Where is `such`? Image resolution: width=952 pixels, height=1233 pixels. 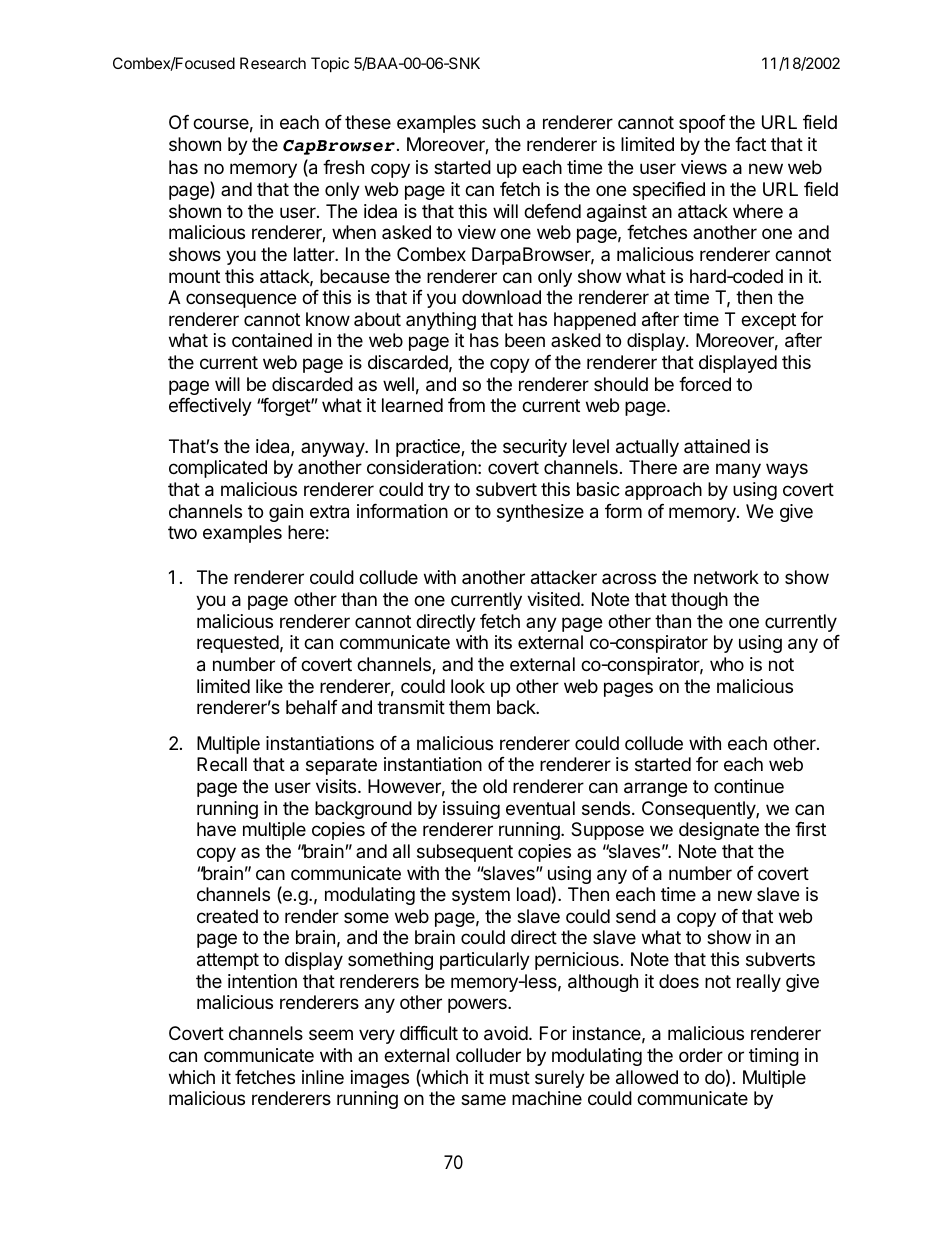 such is located at coordinates (501, 122).
